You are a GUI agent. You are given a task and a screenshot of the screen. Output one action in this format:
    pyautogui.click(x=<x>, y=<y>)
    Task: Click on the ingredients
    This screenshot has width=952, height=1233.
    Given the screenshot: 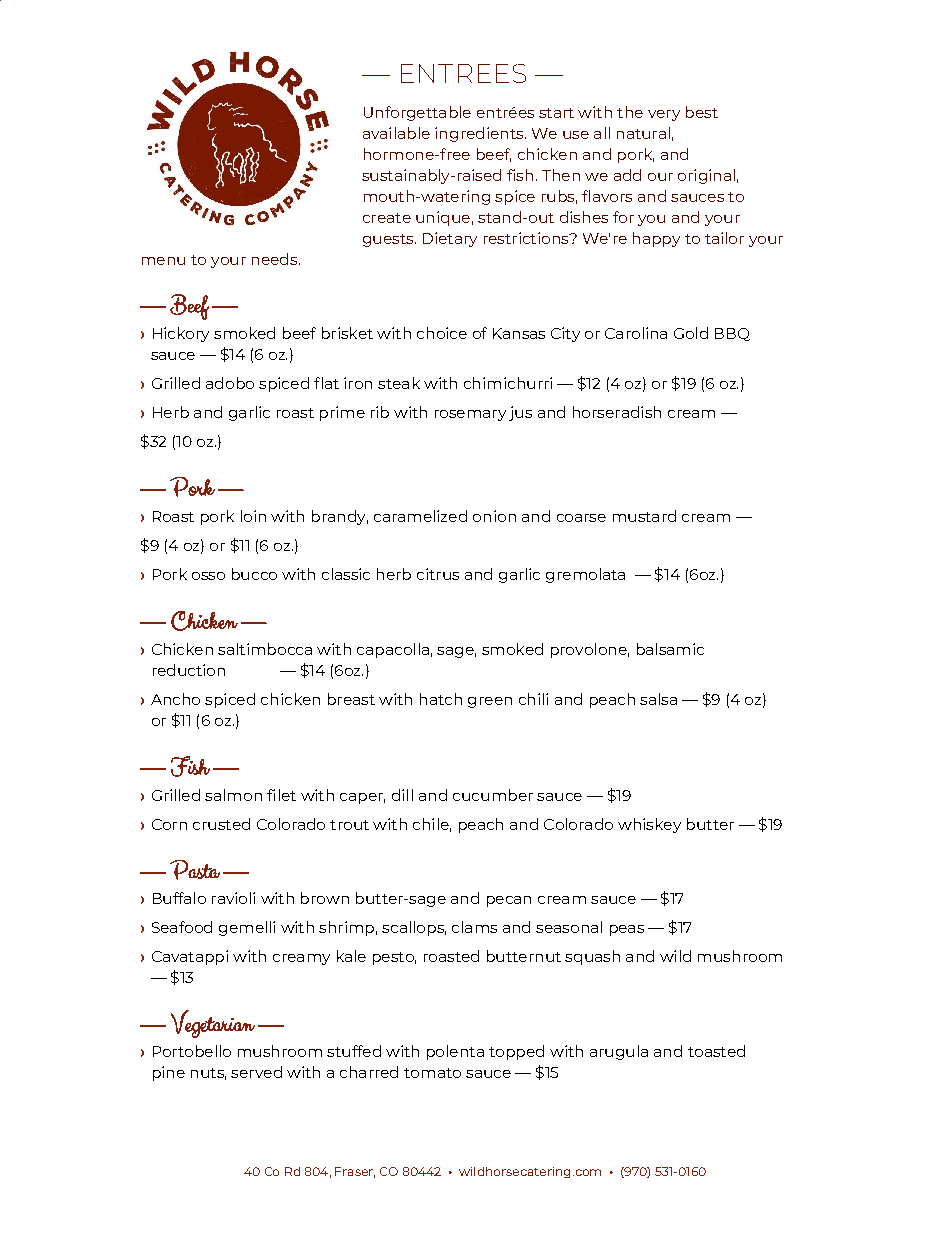 What is the action you would take?
    pyautogui.click(x=480, y=134)
